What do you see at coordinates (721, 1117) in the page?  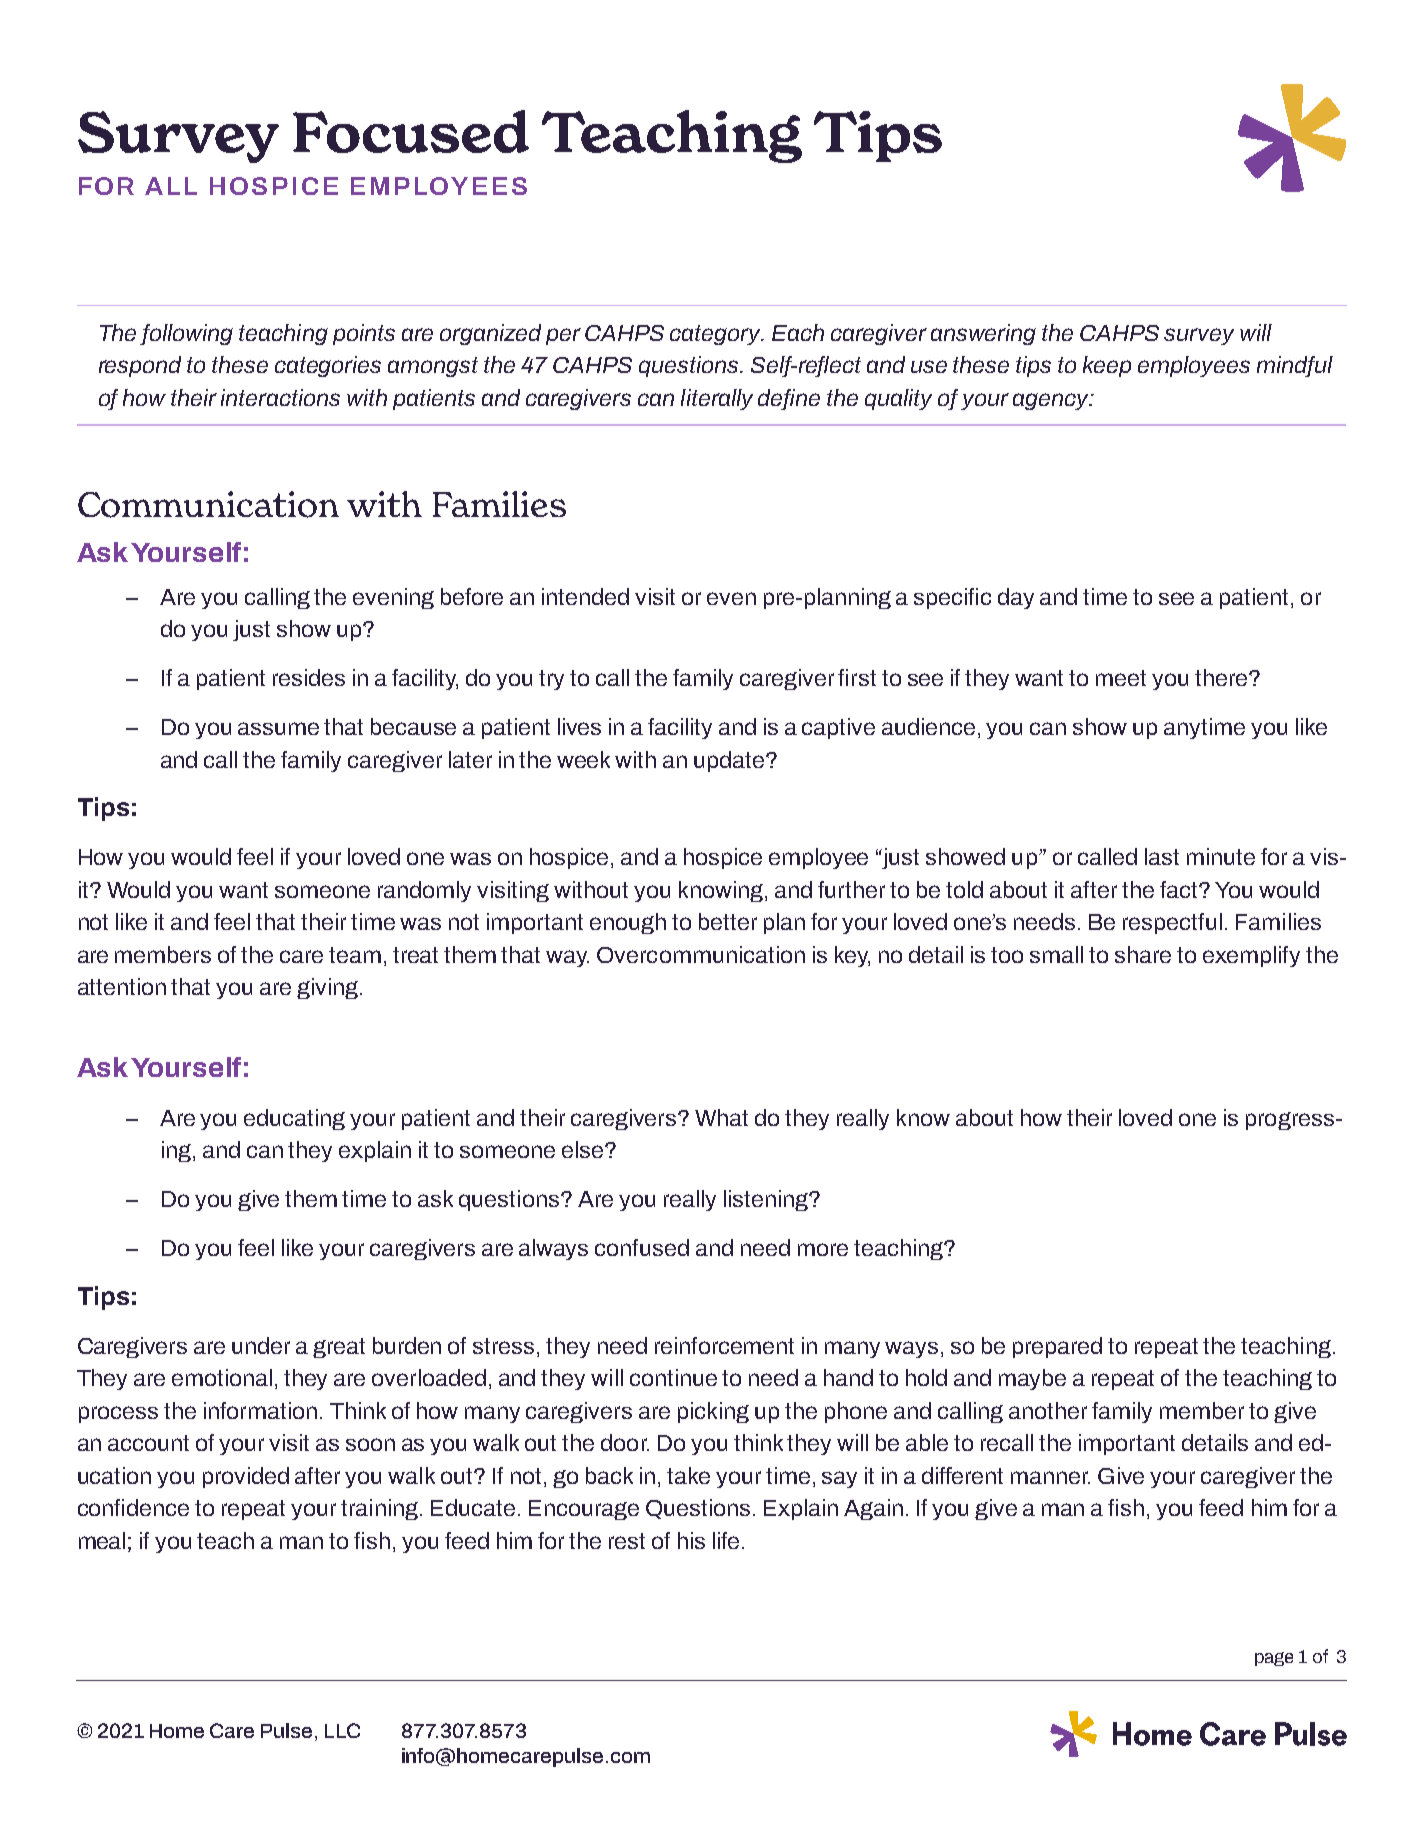 I see `What` at bounding box center [721, 1117].
